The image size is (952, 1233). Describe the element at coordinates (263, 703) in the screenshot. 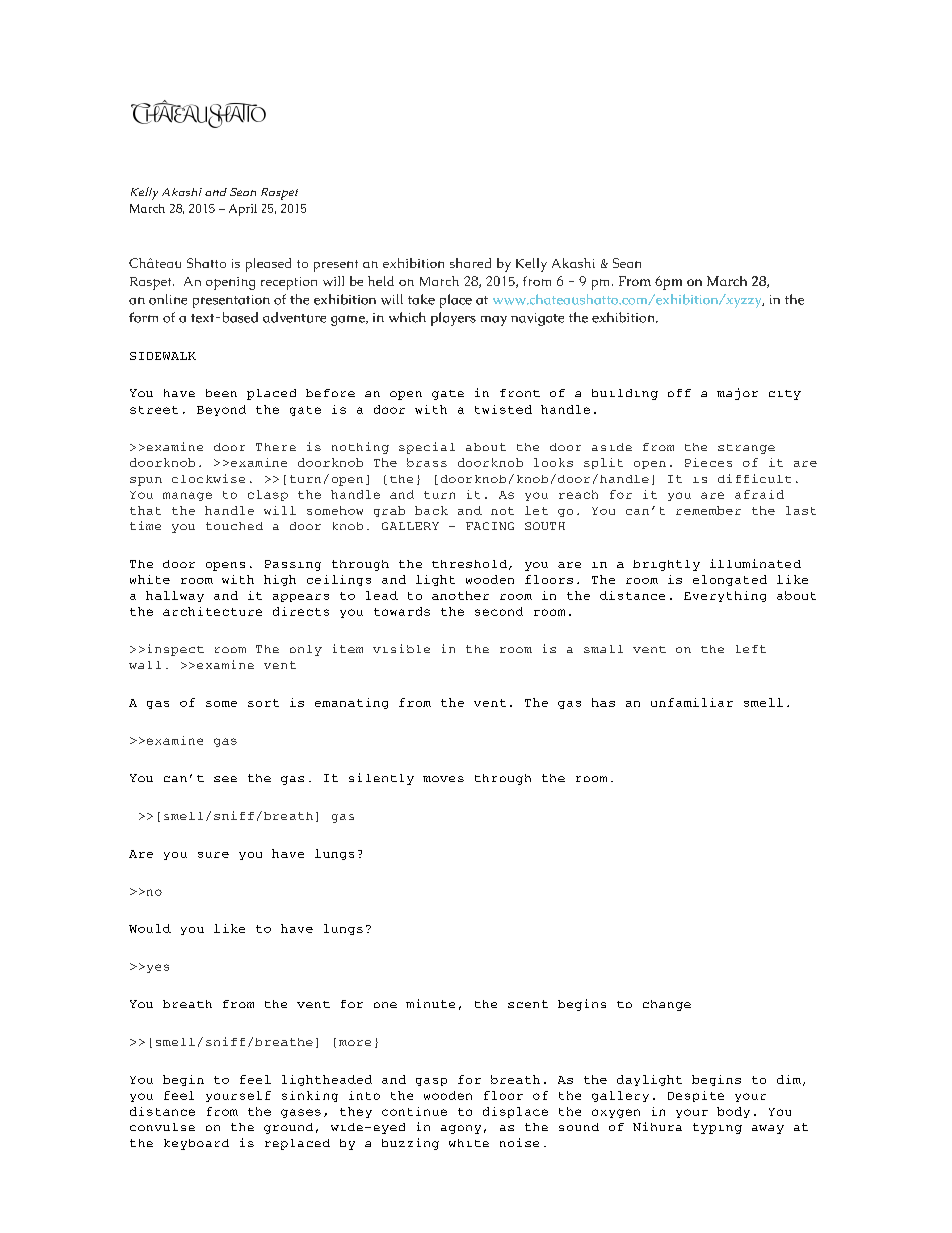

I see `sort` at that location.
